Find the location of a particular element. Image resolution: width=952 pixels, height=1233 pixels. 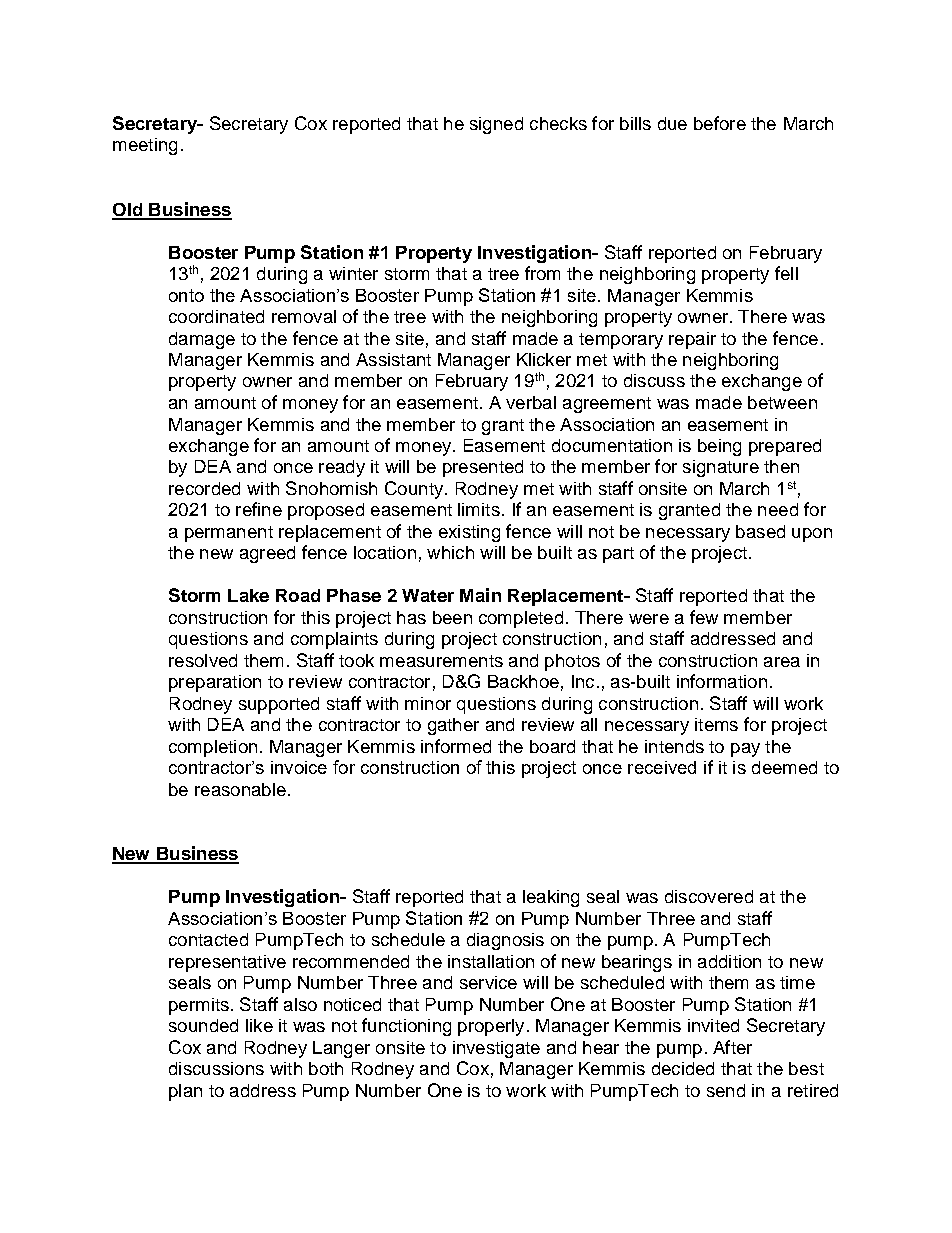

damage is located at coordinates (202, 340).
